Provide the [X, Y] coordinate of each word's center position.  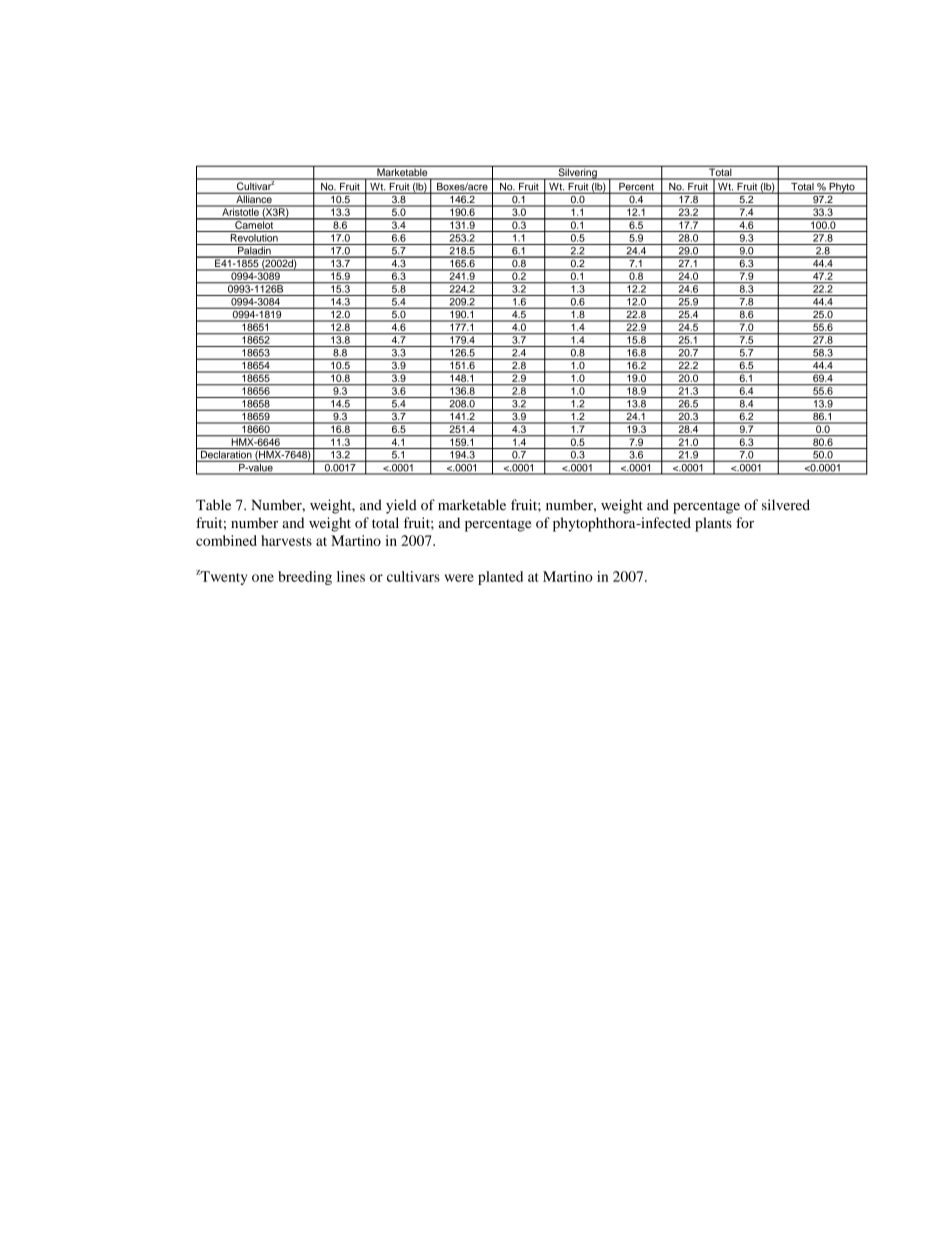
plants [713, 524]
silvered [786, 505]
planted [500, 578]
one [263, 578]
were [459, 578]
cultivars [413, 576]
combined [226, 540]
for [745, 522]
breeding [305, 578]
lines [351, 576]
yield [401, 506]
